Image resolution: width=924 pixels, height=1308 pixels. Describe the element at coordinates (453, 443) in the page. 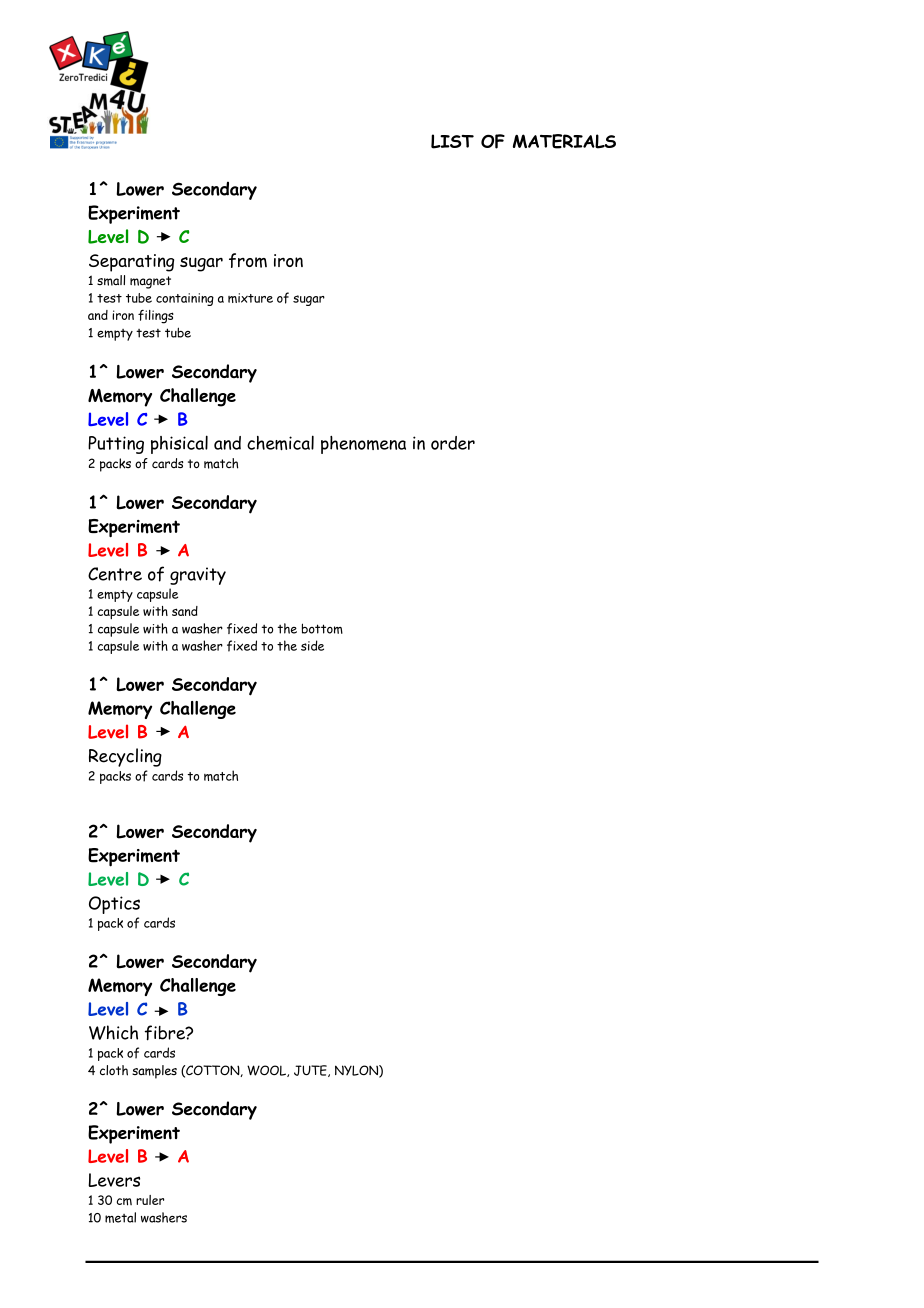

I see `order` at that location.
